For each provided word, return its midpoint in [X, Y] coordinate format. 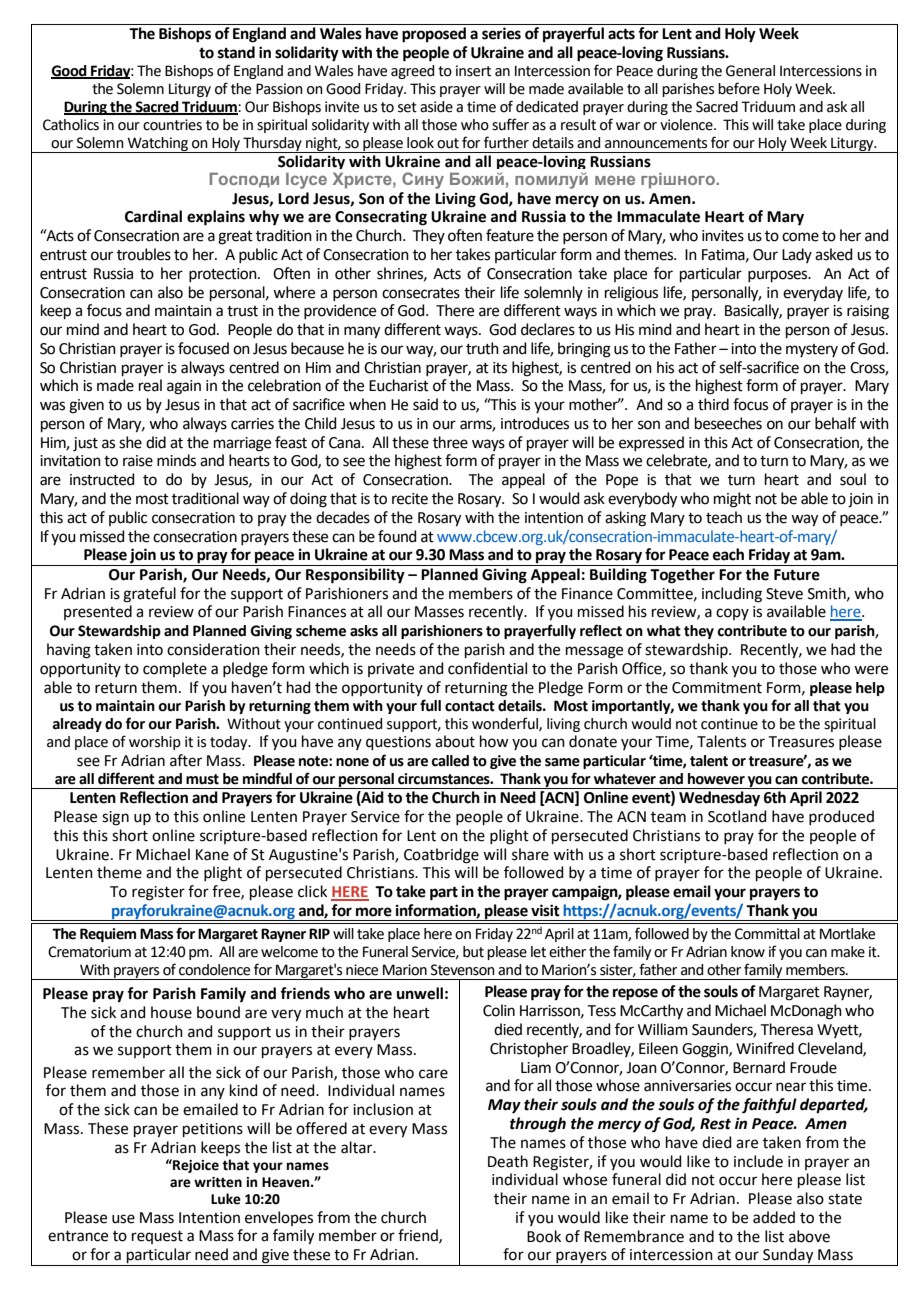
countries [172, 125]
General [750, 71]
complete [175, 669]
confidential [487, 668]
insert [473, 71]
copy [732, 614]
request [157, 1237]
